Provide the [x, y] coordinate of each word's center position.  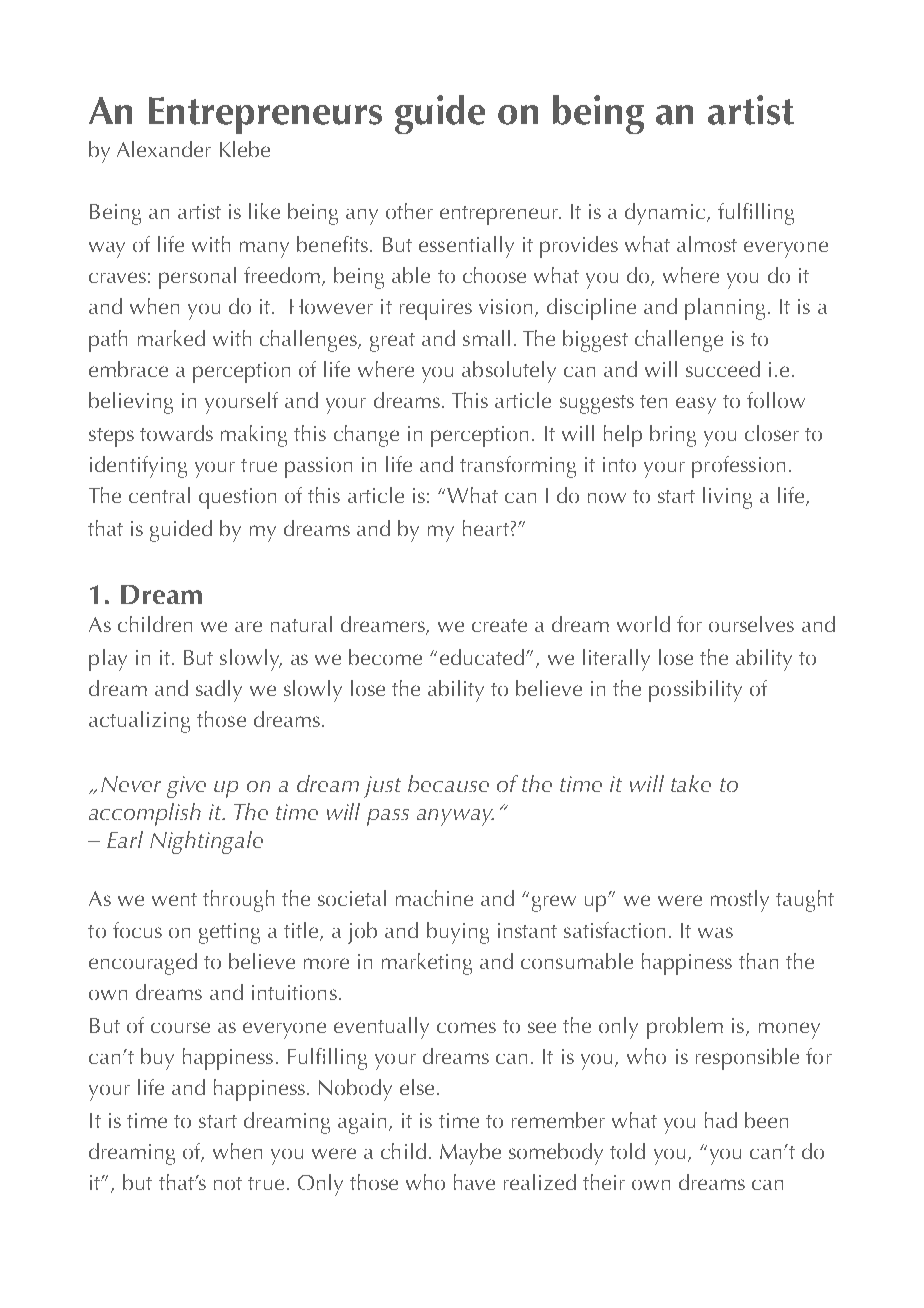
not [228, 1183]
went [174, 899]
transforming [518, 467]
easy [696, 405]
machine [434, 898]
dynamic [665, 214]
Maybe [470, 1154]
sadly [219, 691]
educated [482, 657]
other [409, 211]
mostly [740, 901]
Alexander [164, 149]
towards [176, 433]
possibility [695, 691]
